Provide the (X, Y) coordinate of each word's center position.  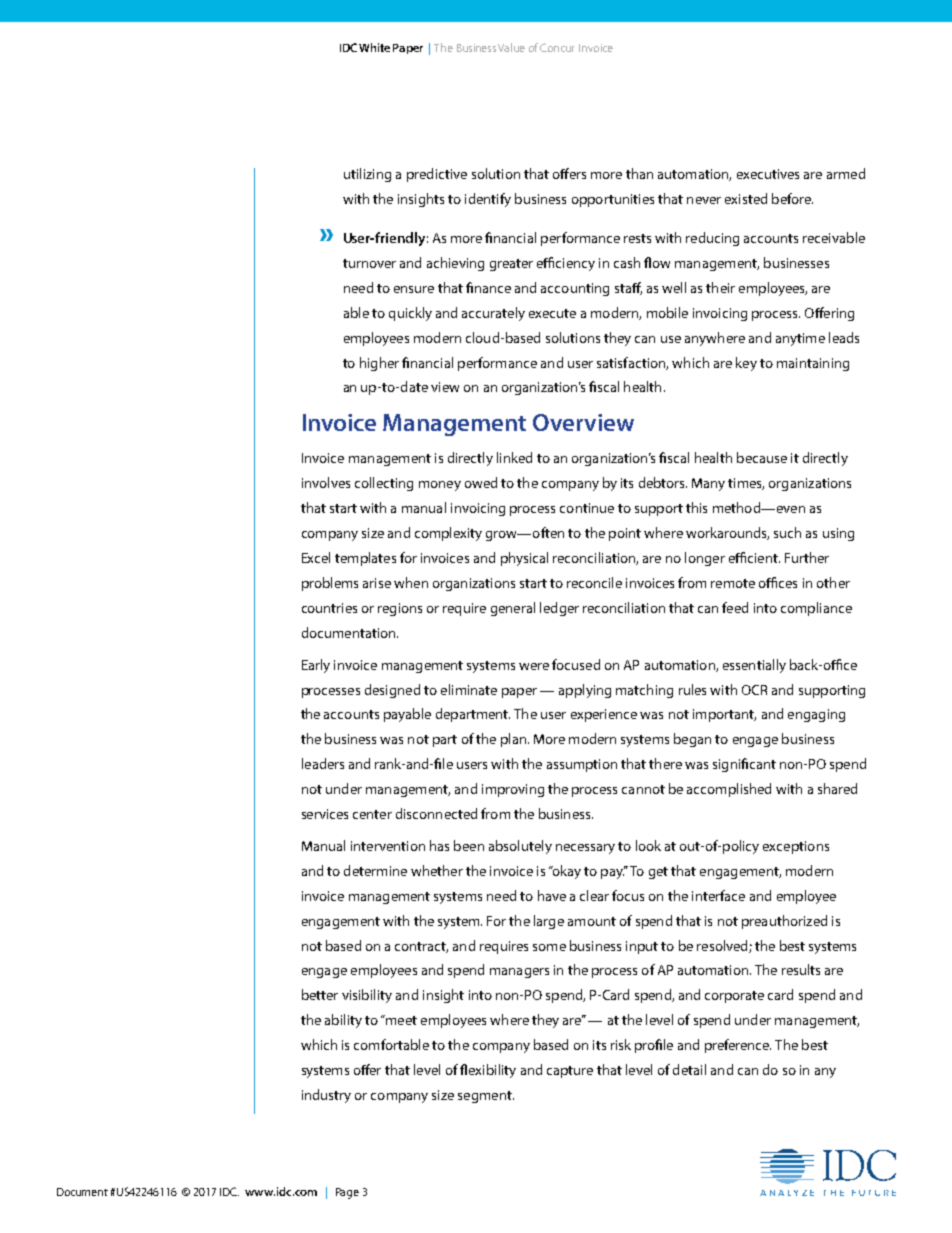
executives (768, 174)
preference (738, 1046)
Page (347, 1193)
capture (570, 1072)
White (374, 47)
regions (400, 609)
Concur (557, 47)
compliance (816, 609)
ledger (559, 609)
